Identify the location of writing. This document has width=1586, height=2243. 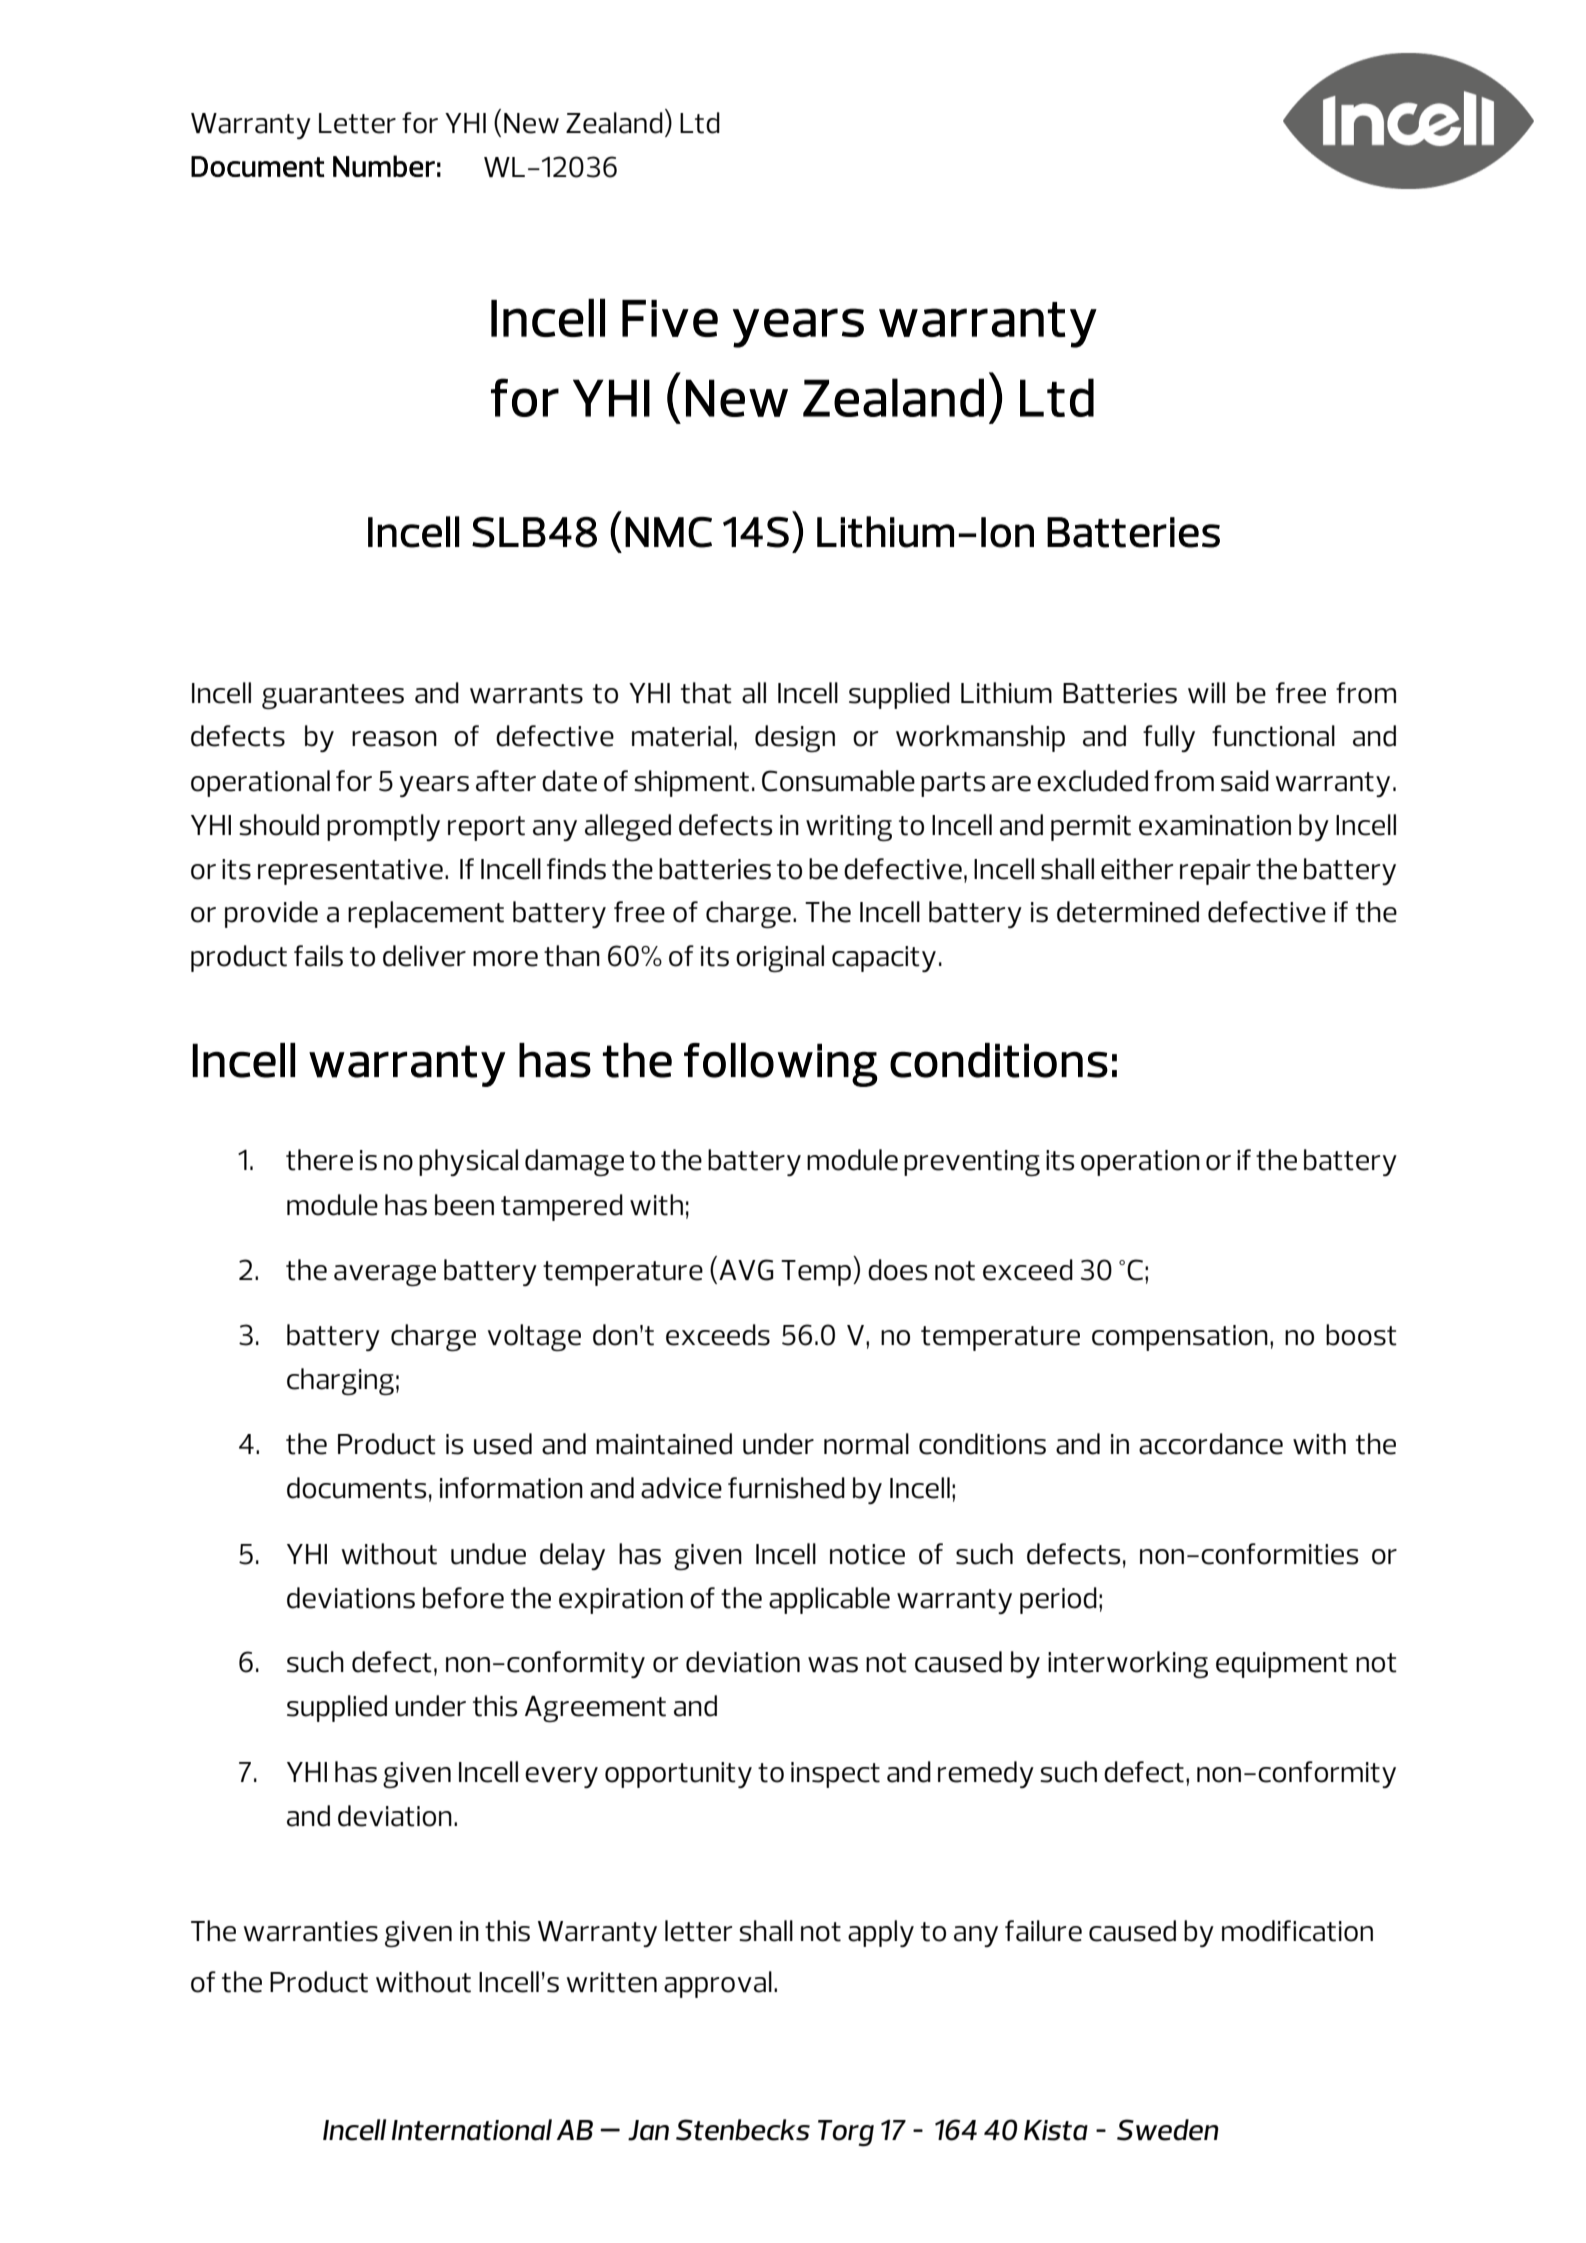
(849, 828).
